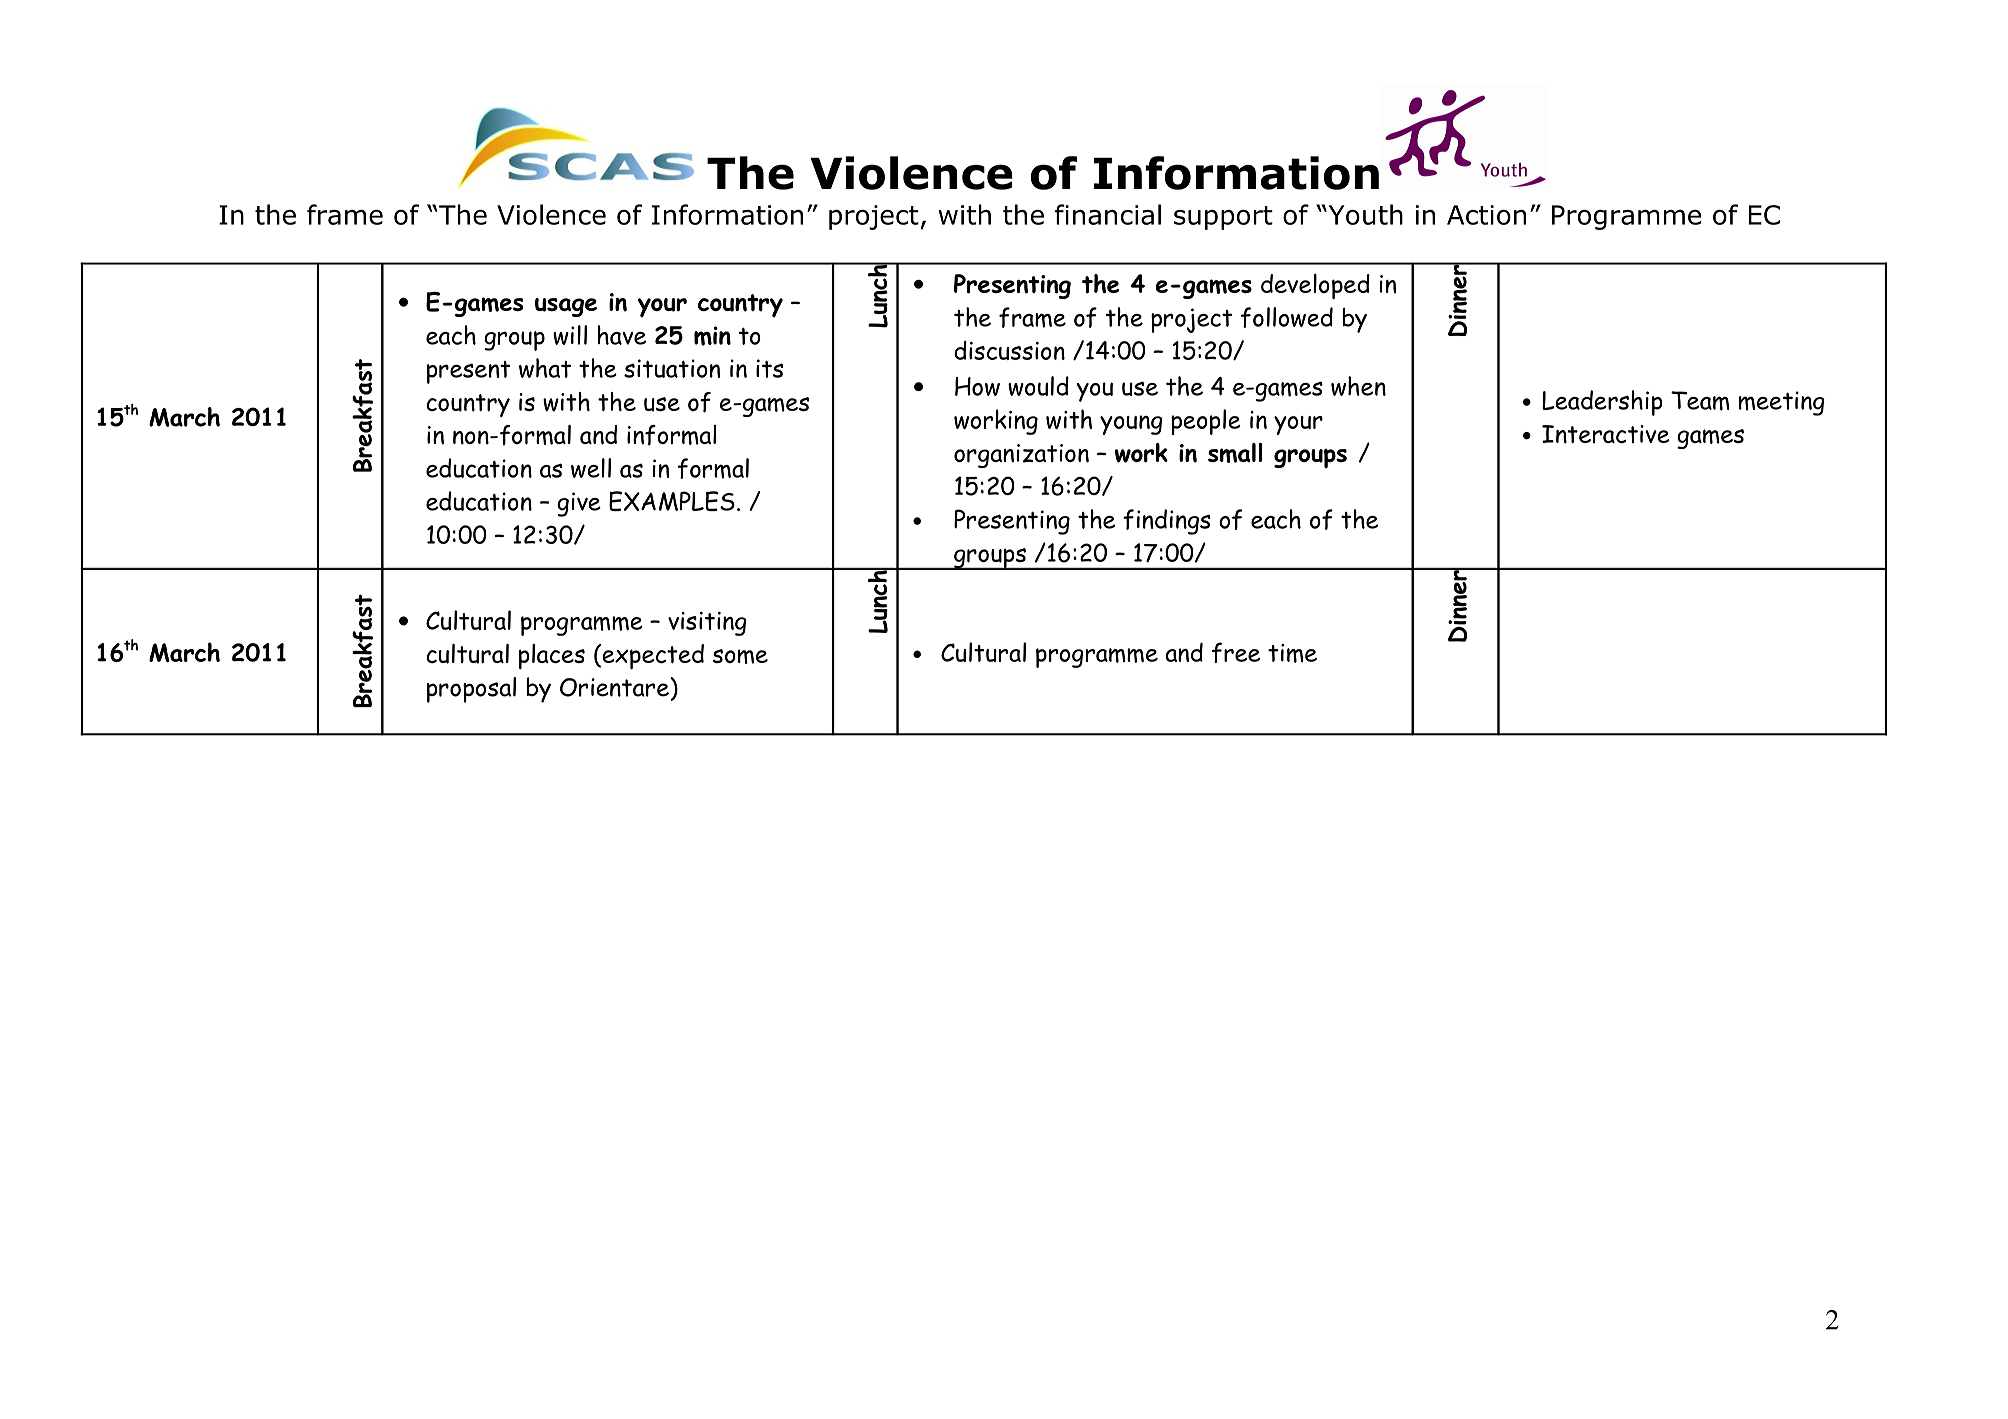  What do you see at coordinates (672, 368) in the screenshot?
I see `situation` at bounding box center [672, 368].
